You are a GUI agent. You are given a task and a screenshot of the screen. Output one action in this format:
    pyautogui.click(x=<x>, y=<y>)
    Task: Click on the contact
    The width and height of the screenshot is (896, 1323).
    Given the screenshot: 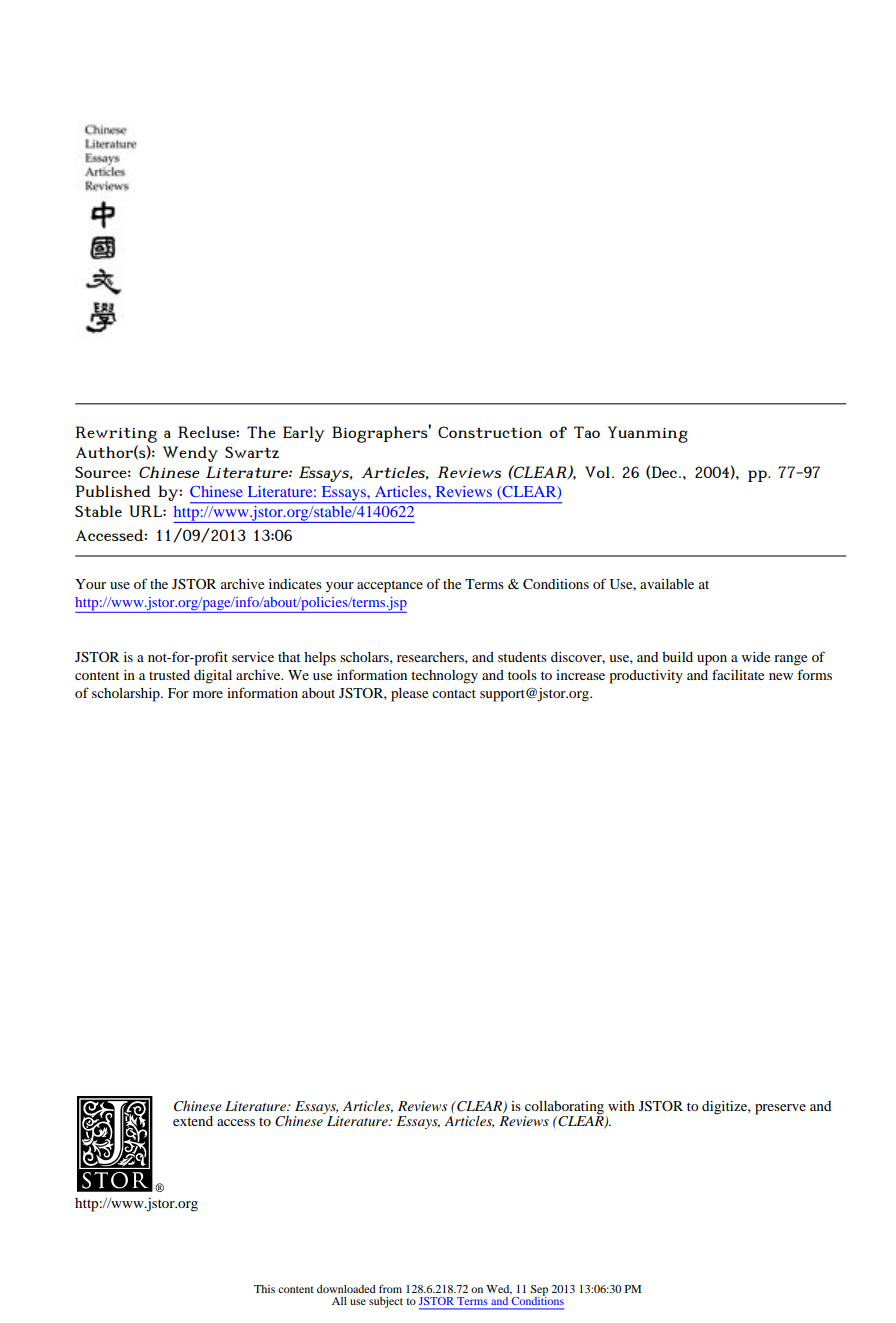 What is the action you would take?
    pyautogui.click(x=454, y=693)
